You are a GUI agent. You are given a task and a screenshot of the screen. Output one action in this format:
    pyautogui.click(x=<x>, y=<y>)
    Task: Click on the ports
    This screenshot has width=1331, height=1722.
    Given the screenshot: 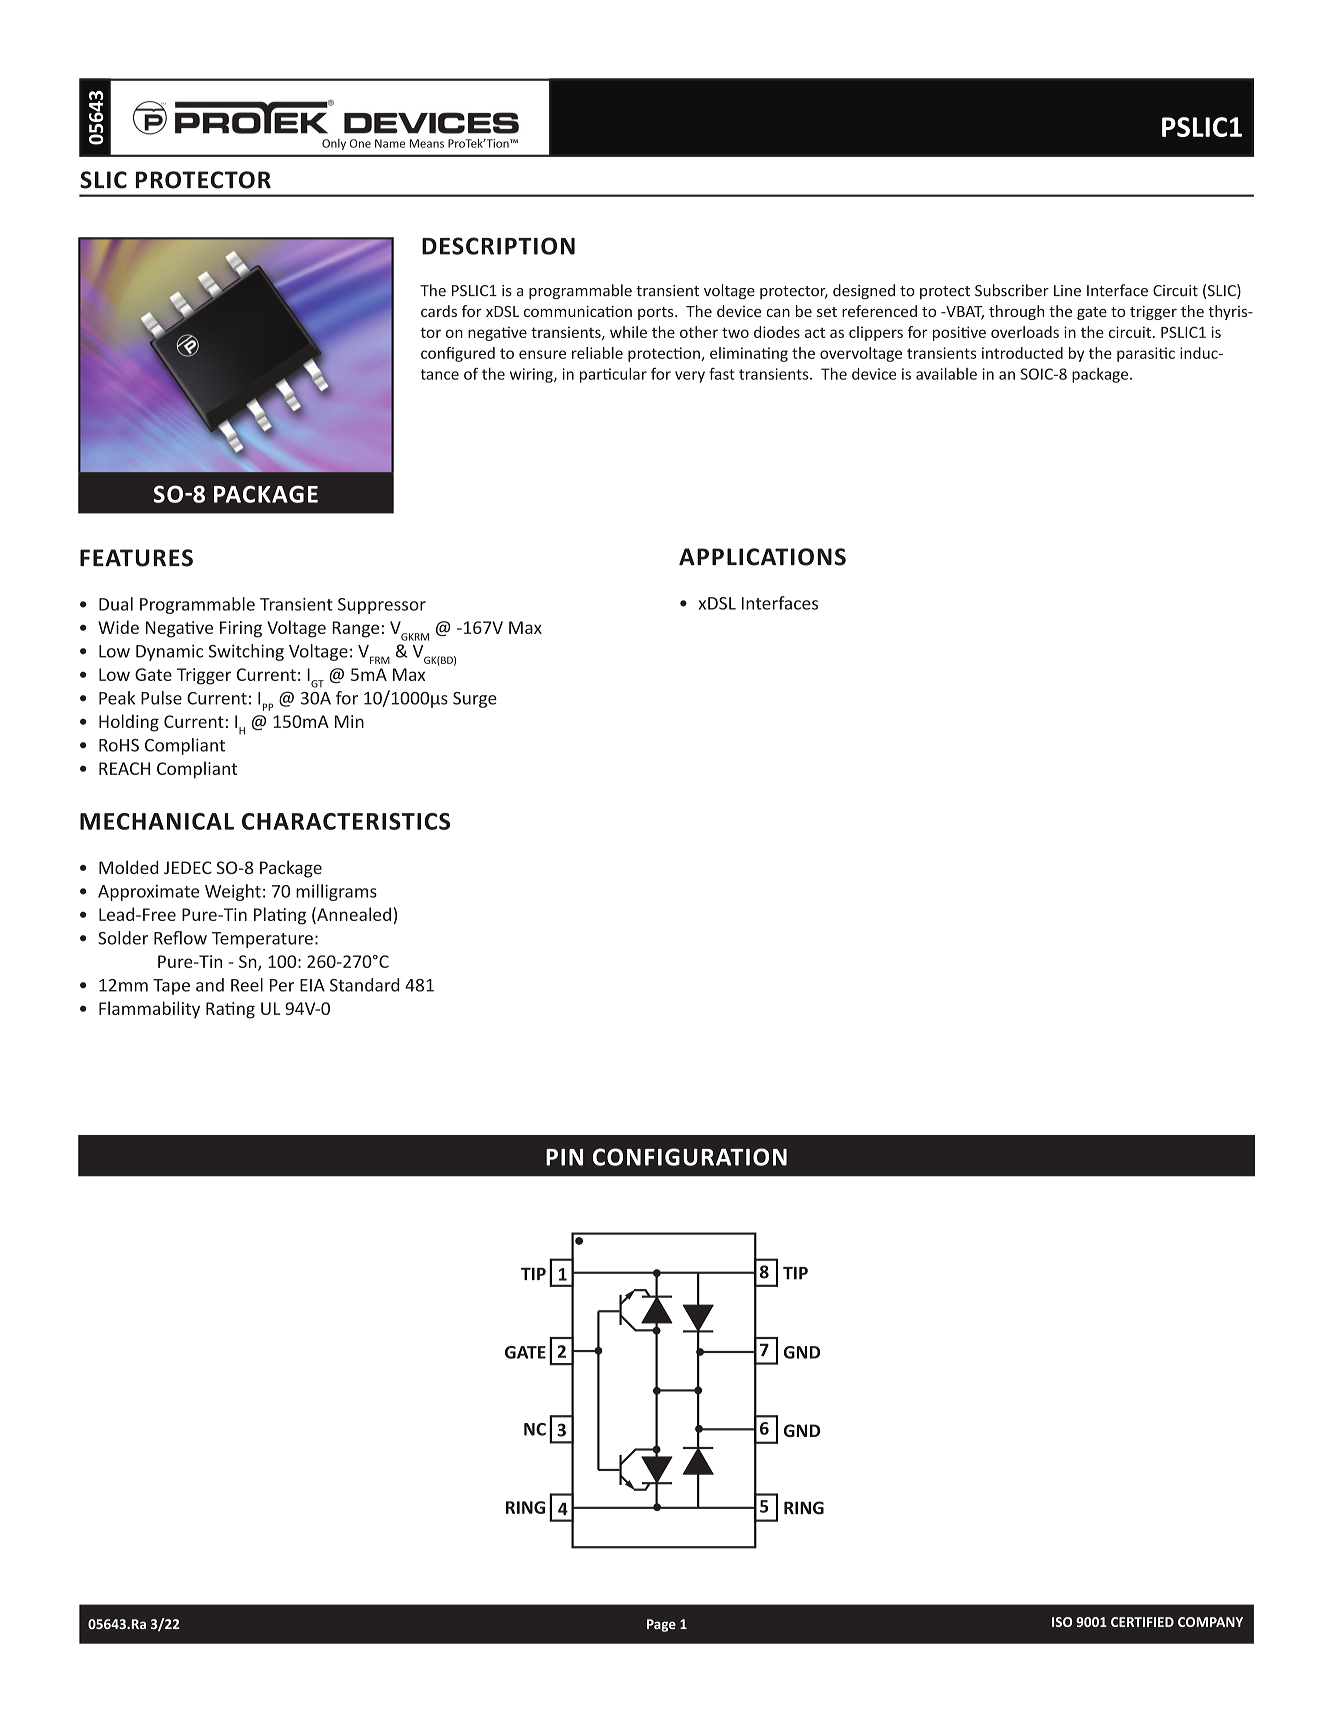 What is the action you would take?
    pyautogui.click(x=657, y=313)
